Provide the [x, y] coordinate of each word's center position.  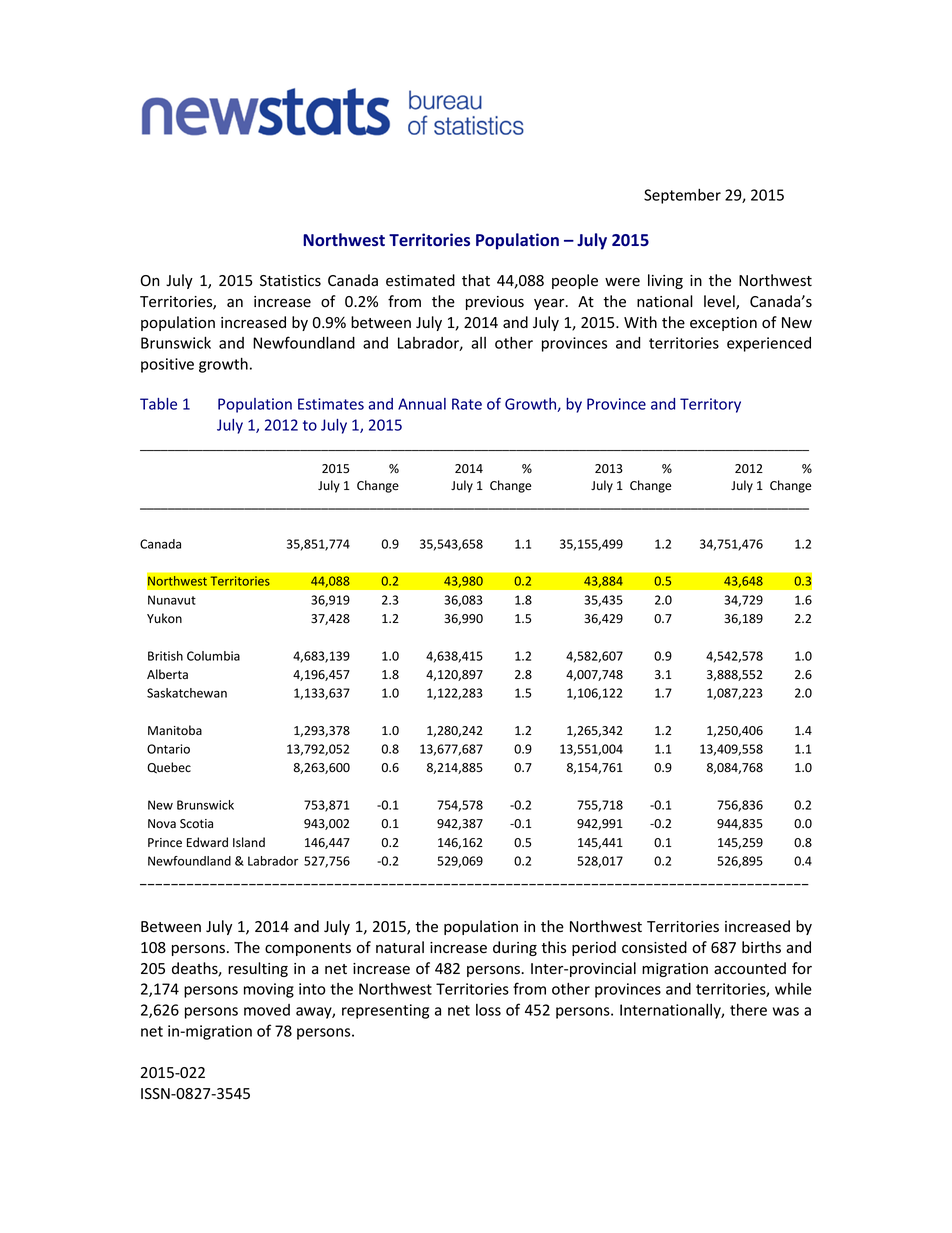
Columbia [213, 656]
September [682, 196]
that [476, 280]
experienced [769, 344]
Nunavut [172, 600]
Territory [710, 405]
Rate [467, 404]
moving [269, 990]
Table [158, 404]
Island [249, 842]
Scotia [196, 823]
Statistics [290, 281]
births [761, 947]
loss [488, 1010]
